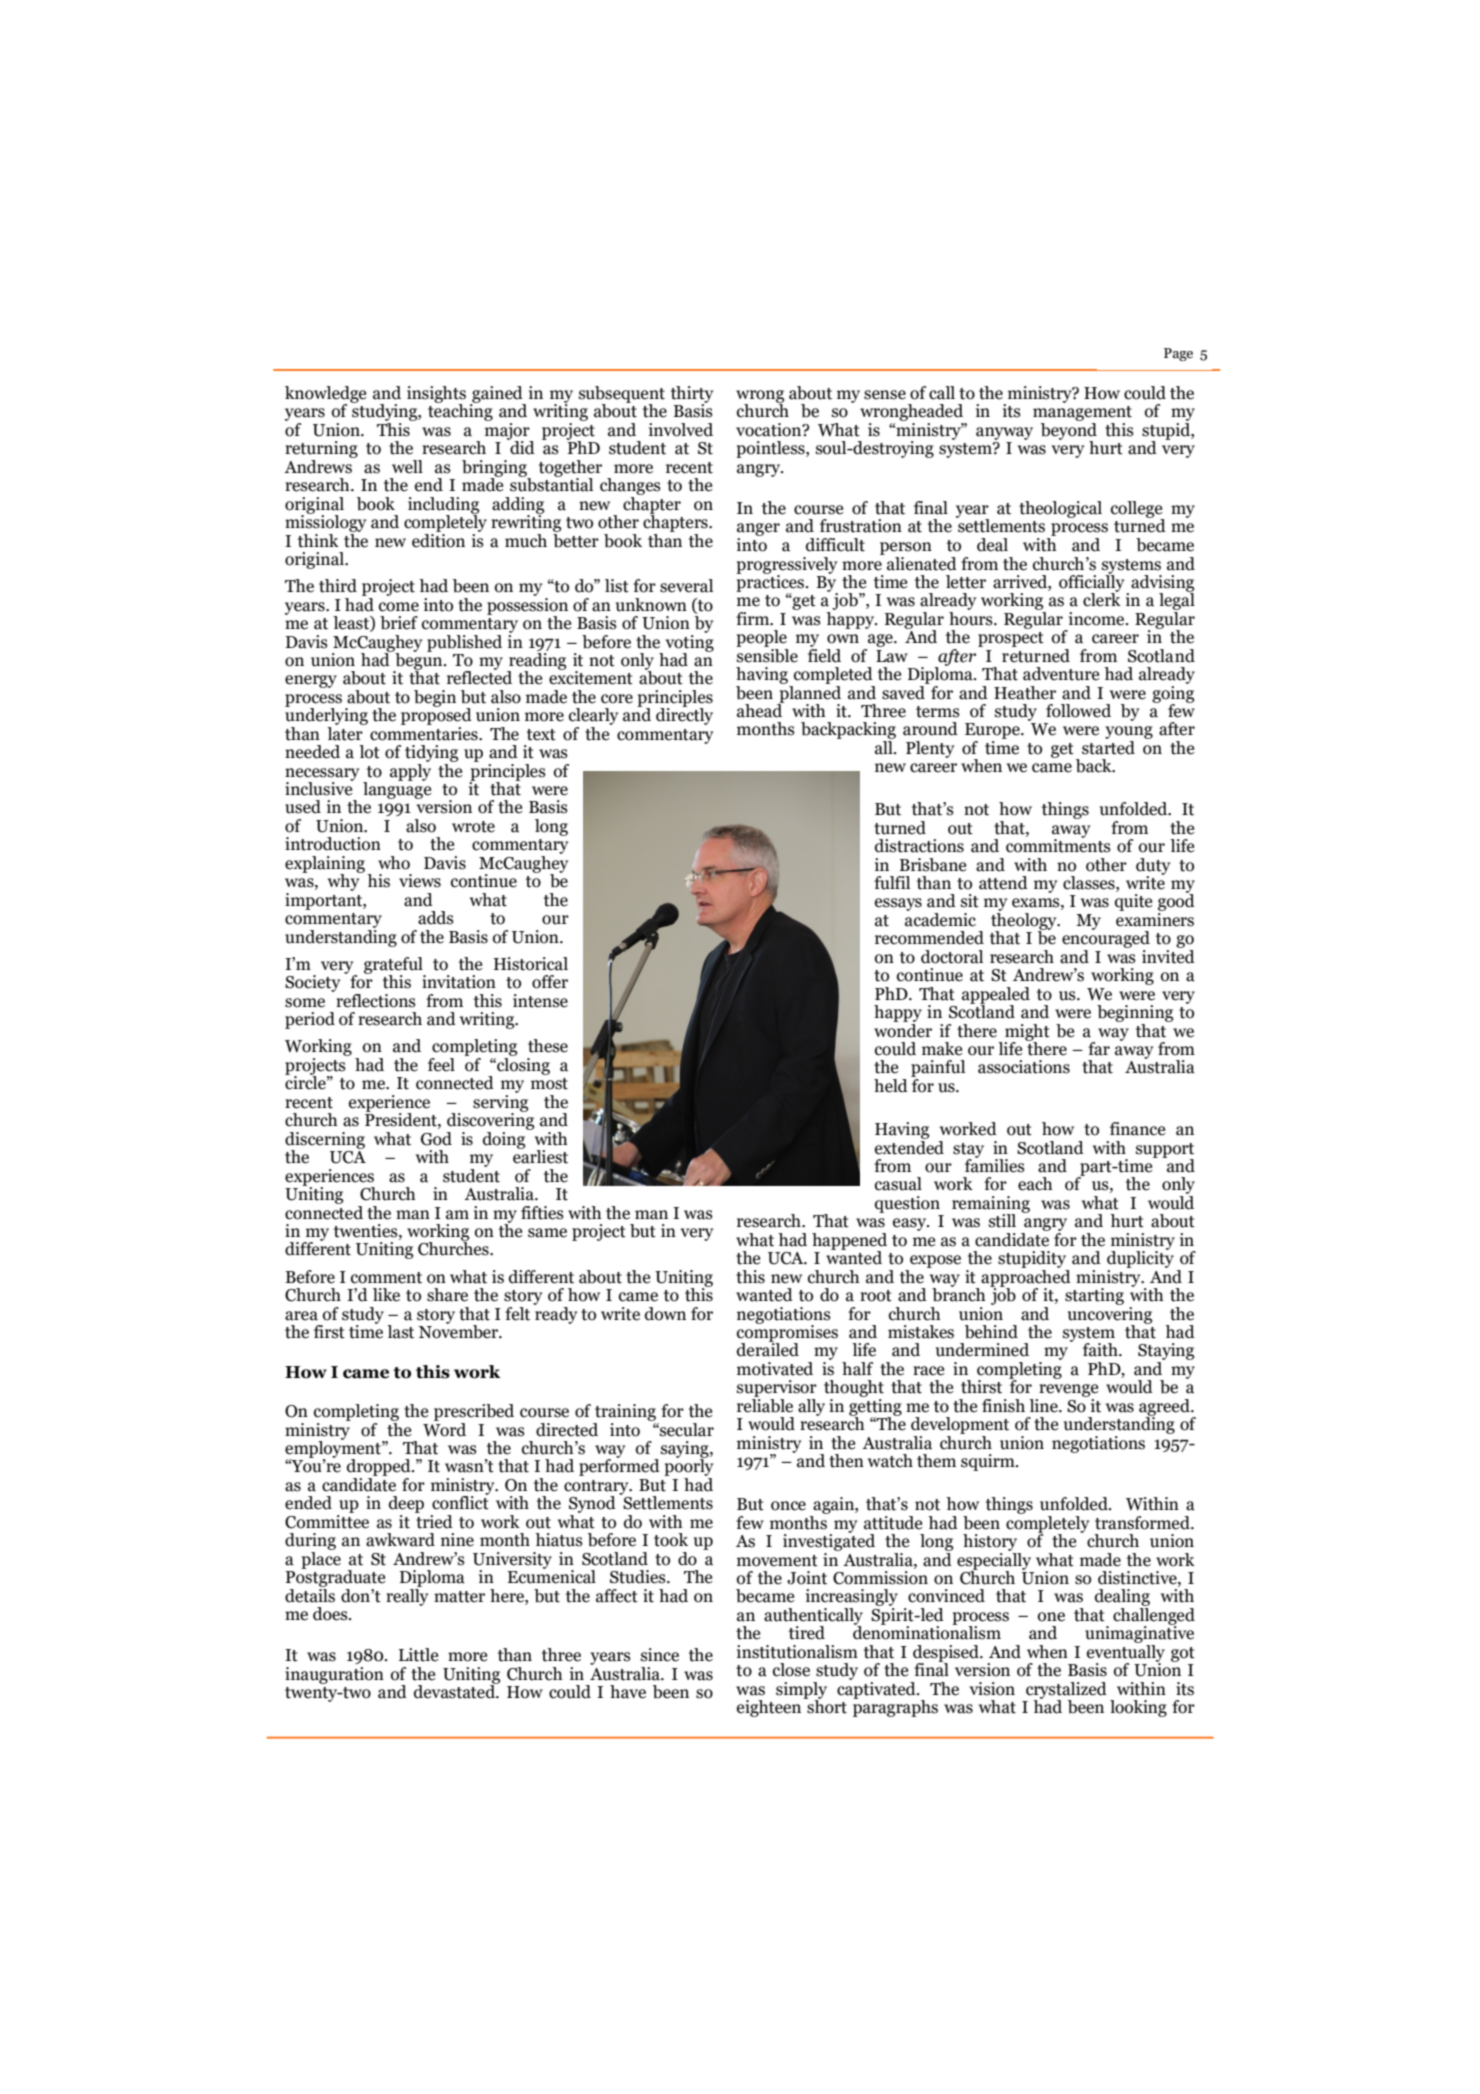 The image size is (1480, 2094). What do you see at coordinates (791, 1670) in the image?
I see `close` at bounding box center [791, 1670].
